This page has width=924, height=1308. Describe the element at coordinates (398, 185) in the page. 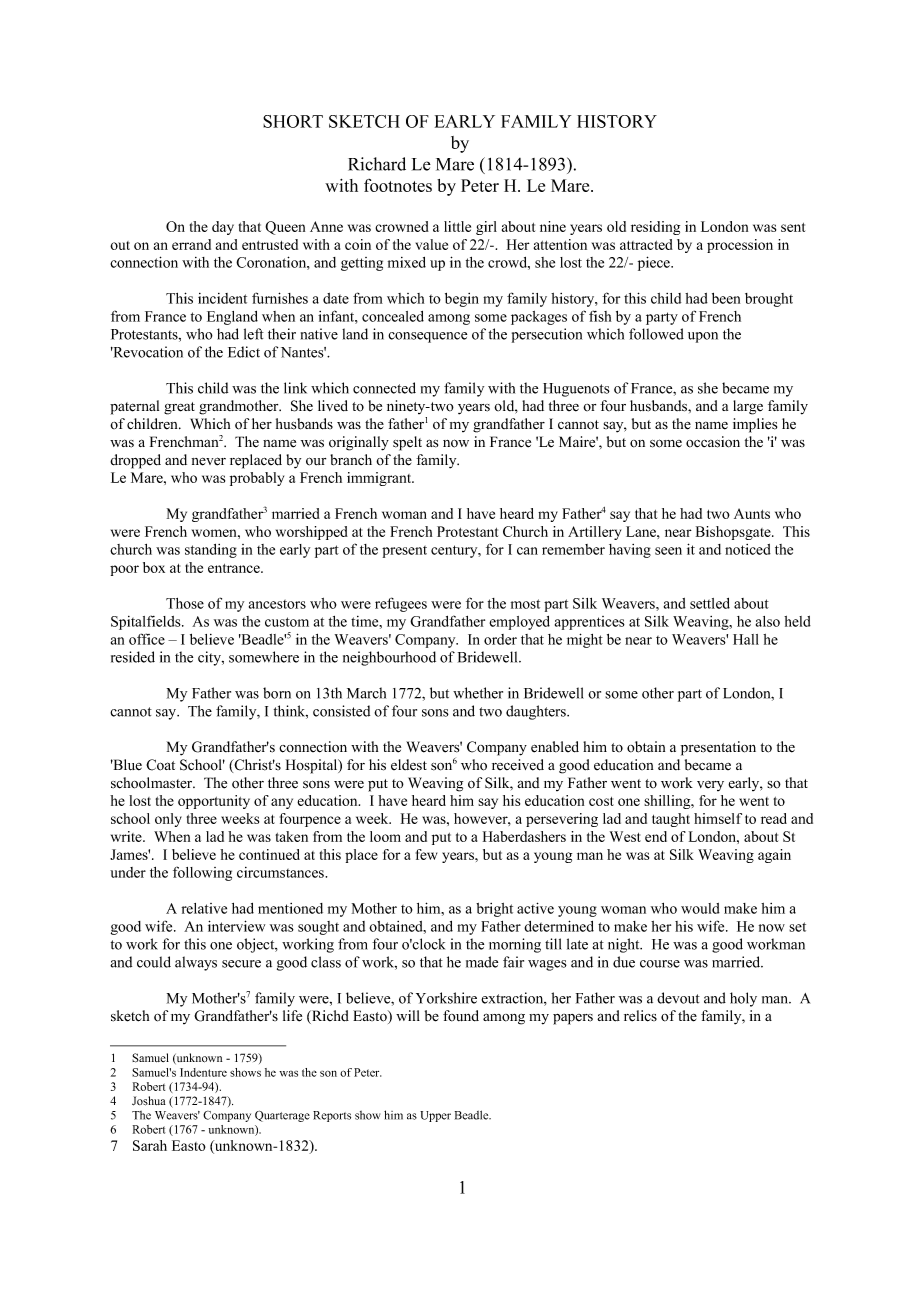

I see `footnotes` at that location.
